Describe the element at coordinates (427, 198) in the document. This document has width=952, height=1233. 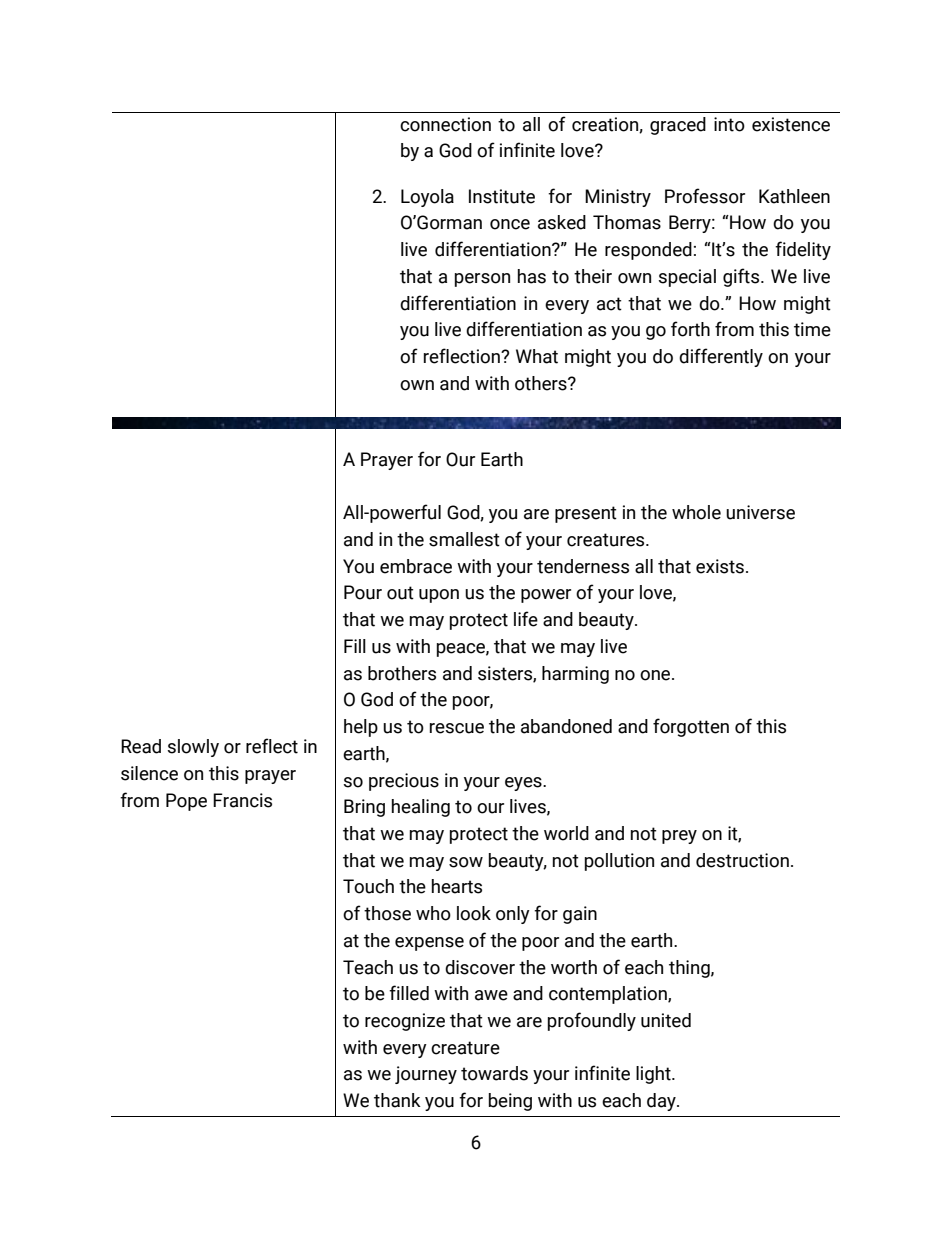
I see `Loyola` at that location.
